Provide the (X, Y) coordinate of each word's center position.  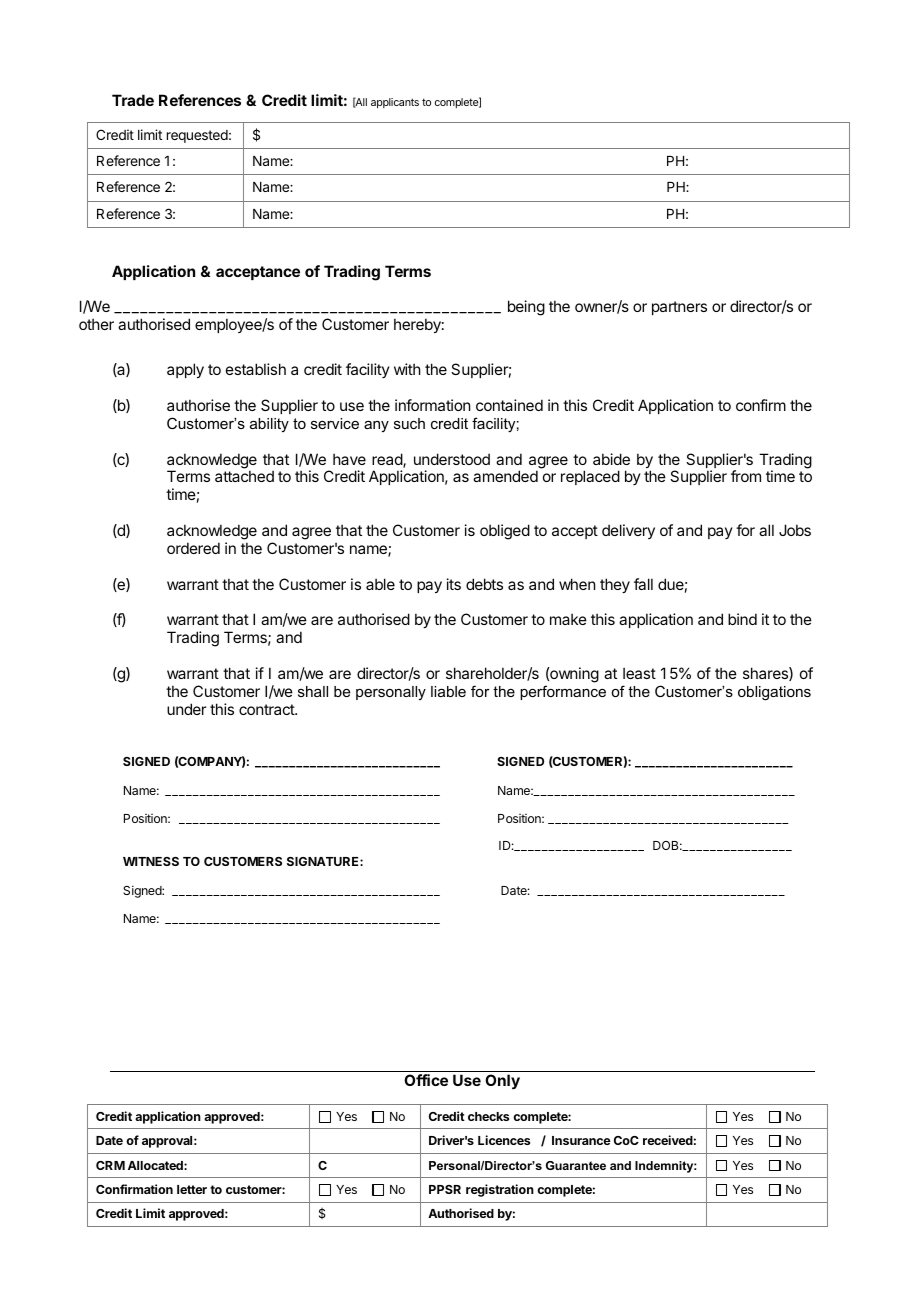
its (454, 584)
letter (192, 1189)
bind (742, 619)
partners (679, 308)
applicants (395, 103)
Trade (133, 100)
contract (267, 709)
